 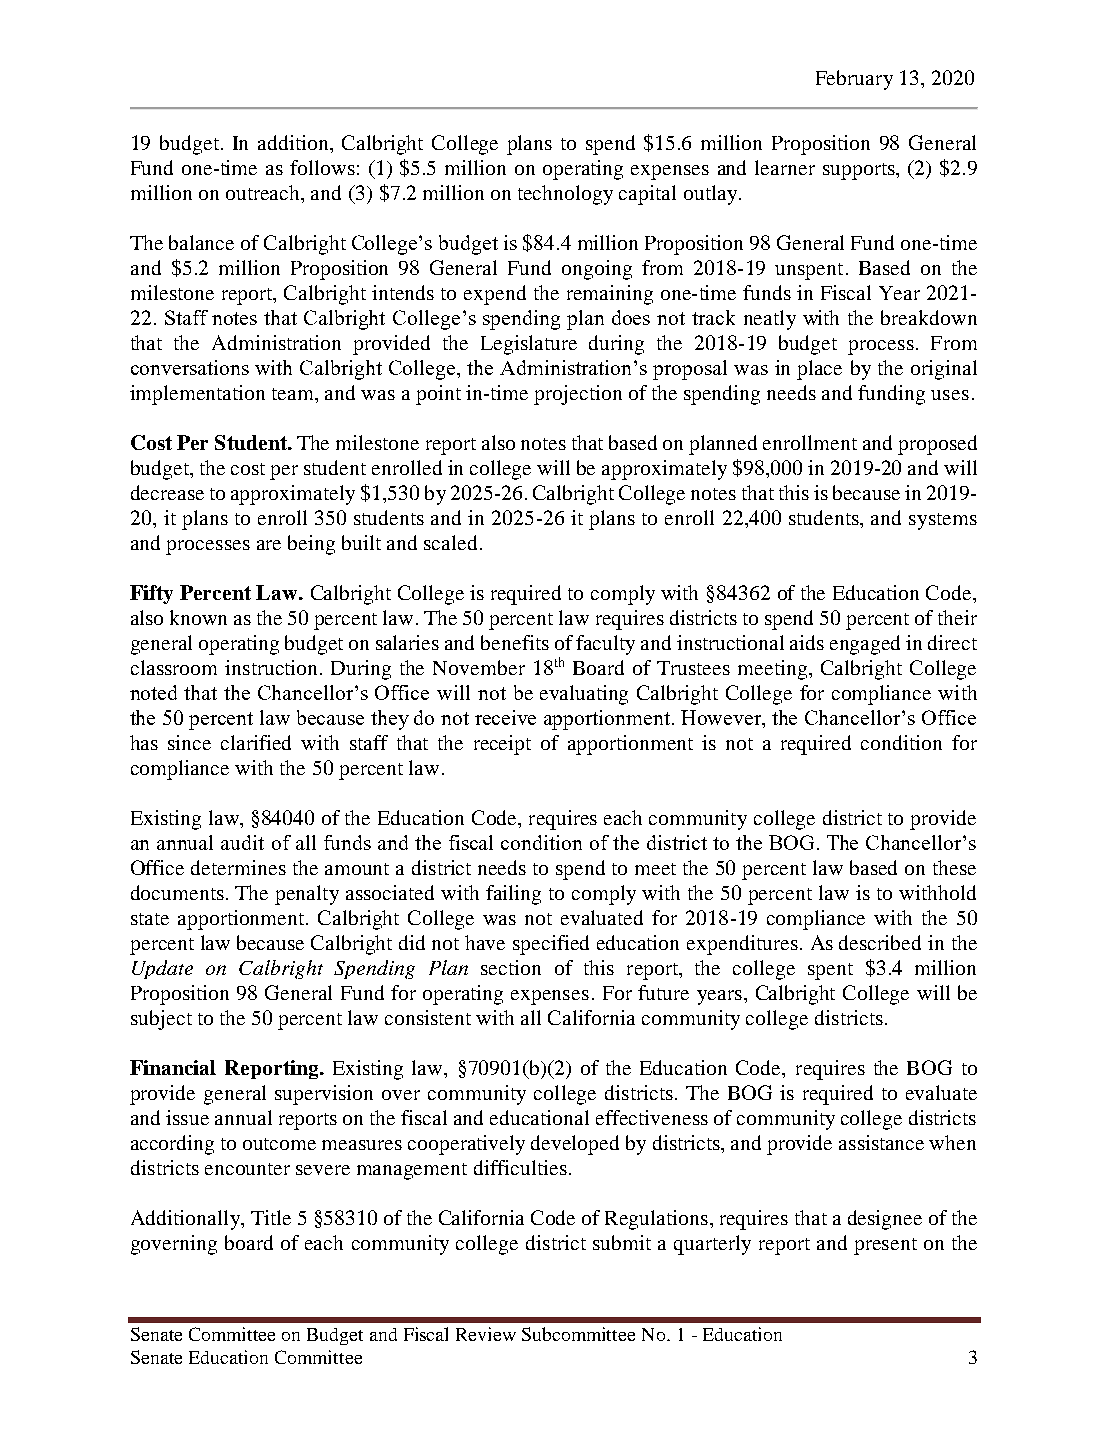 I want to click on technology, so click(x=565, y=195).
